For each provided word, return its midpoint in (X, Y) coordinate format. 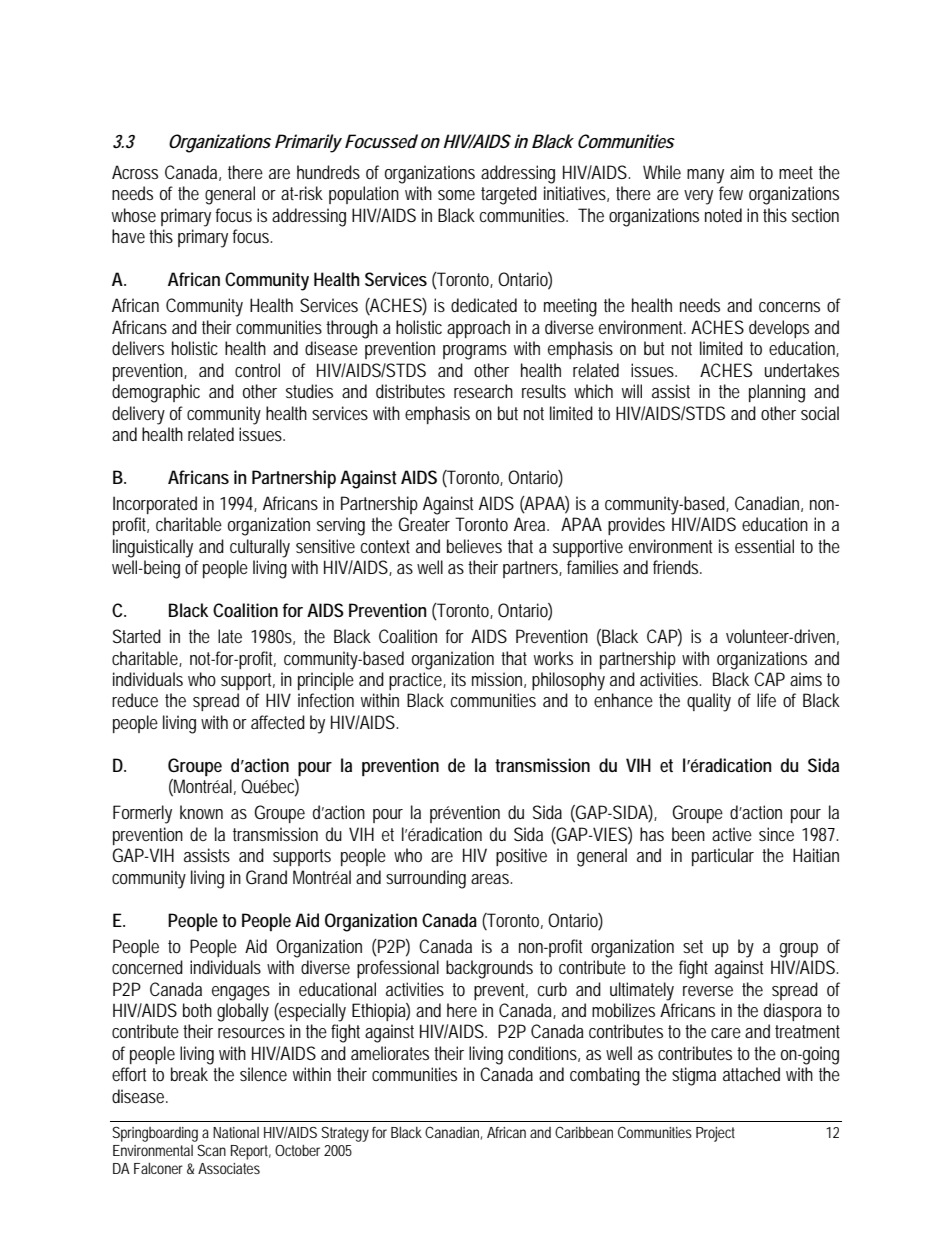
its (459, 679)
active (732, 834)
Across (135, 172)
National (236, 1132)
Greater (424, 524)
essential (764, 546)
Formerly (142, 814)
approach (478, 329)
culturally (260, 548)
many (705, 176)
